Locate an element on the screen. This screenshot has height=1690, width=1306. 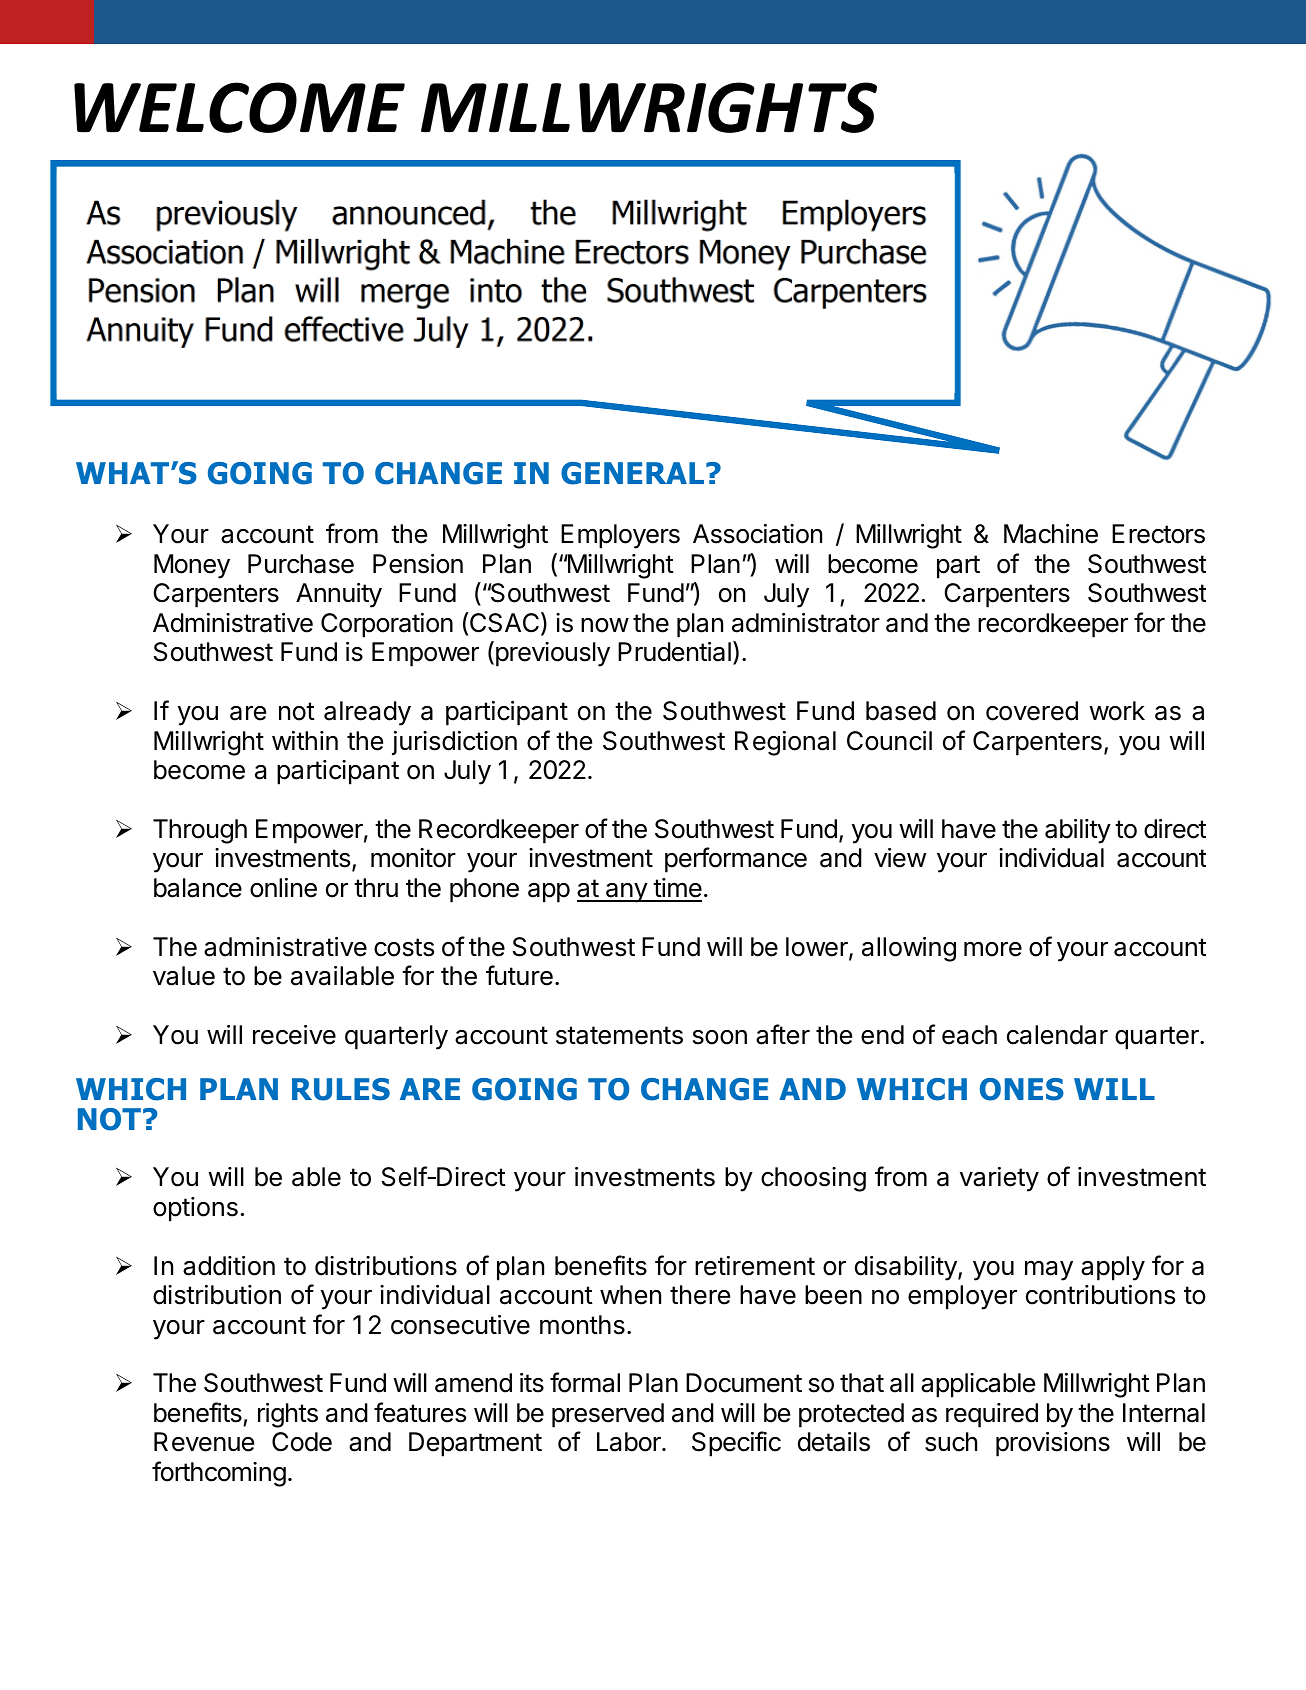
soon is located at coordinates (720, 1037).
